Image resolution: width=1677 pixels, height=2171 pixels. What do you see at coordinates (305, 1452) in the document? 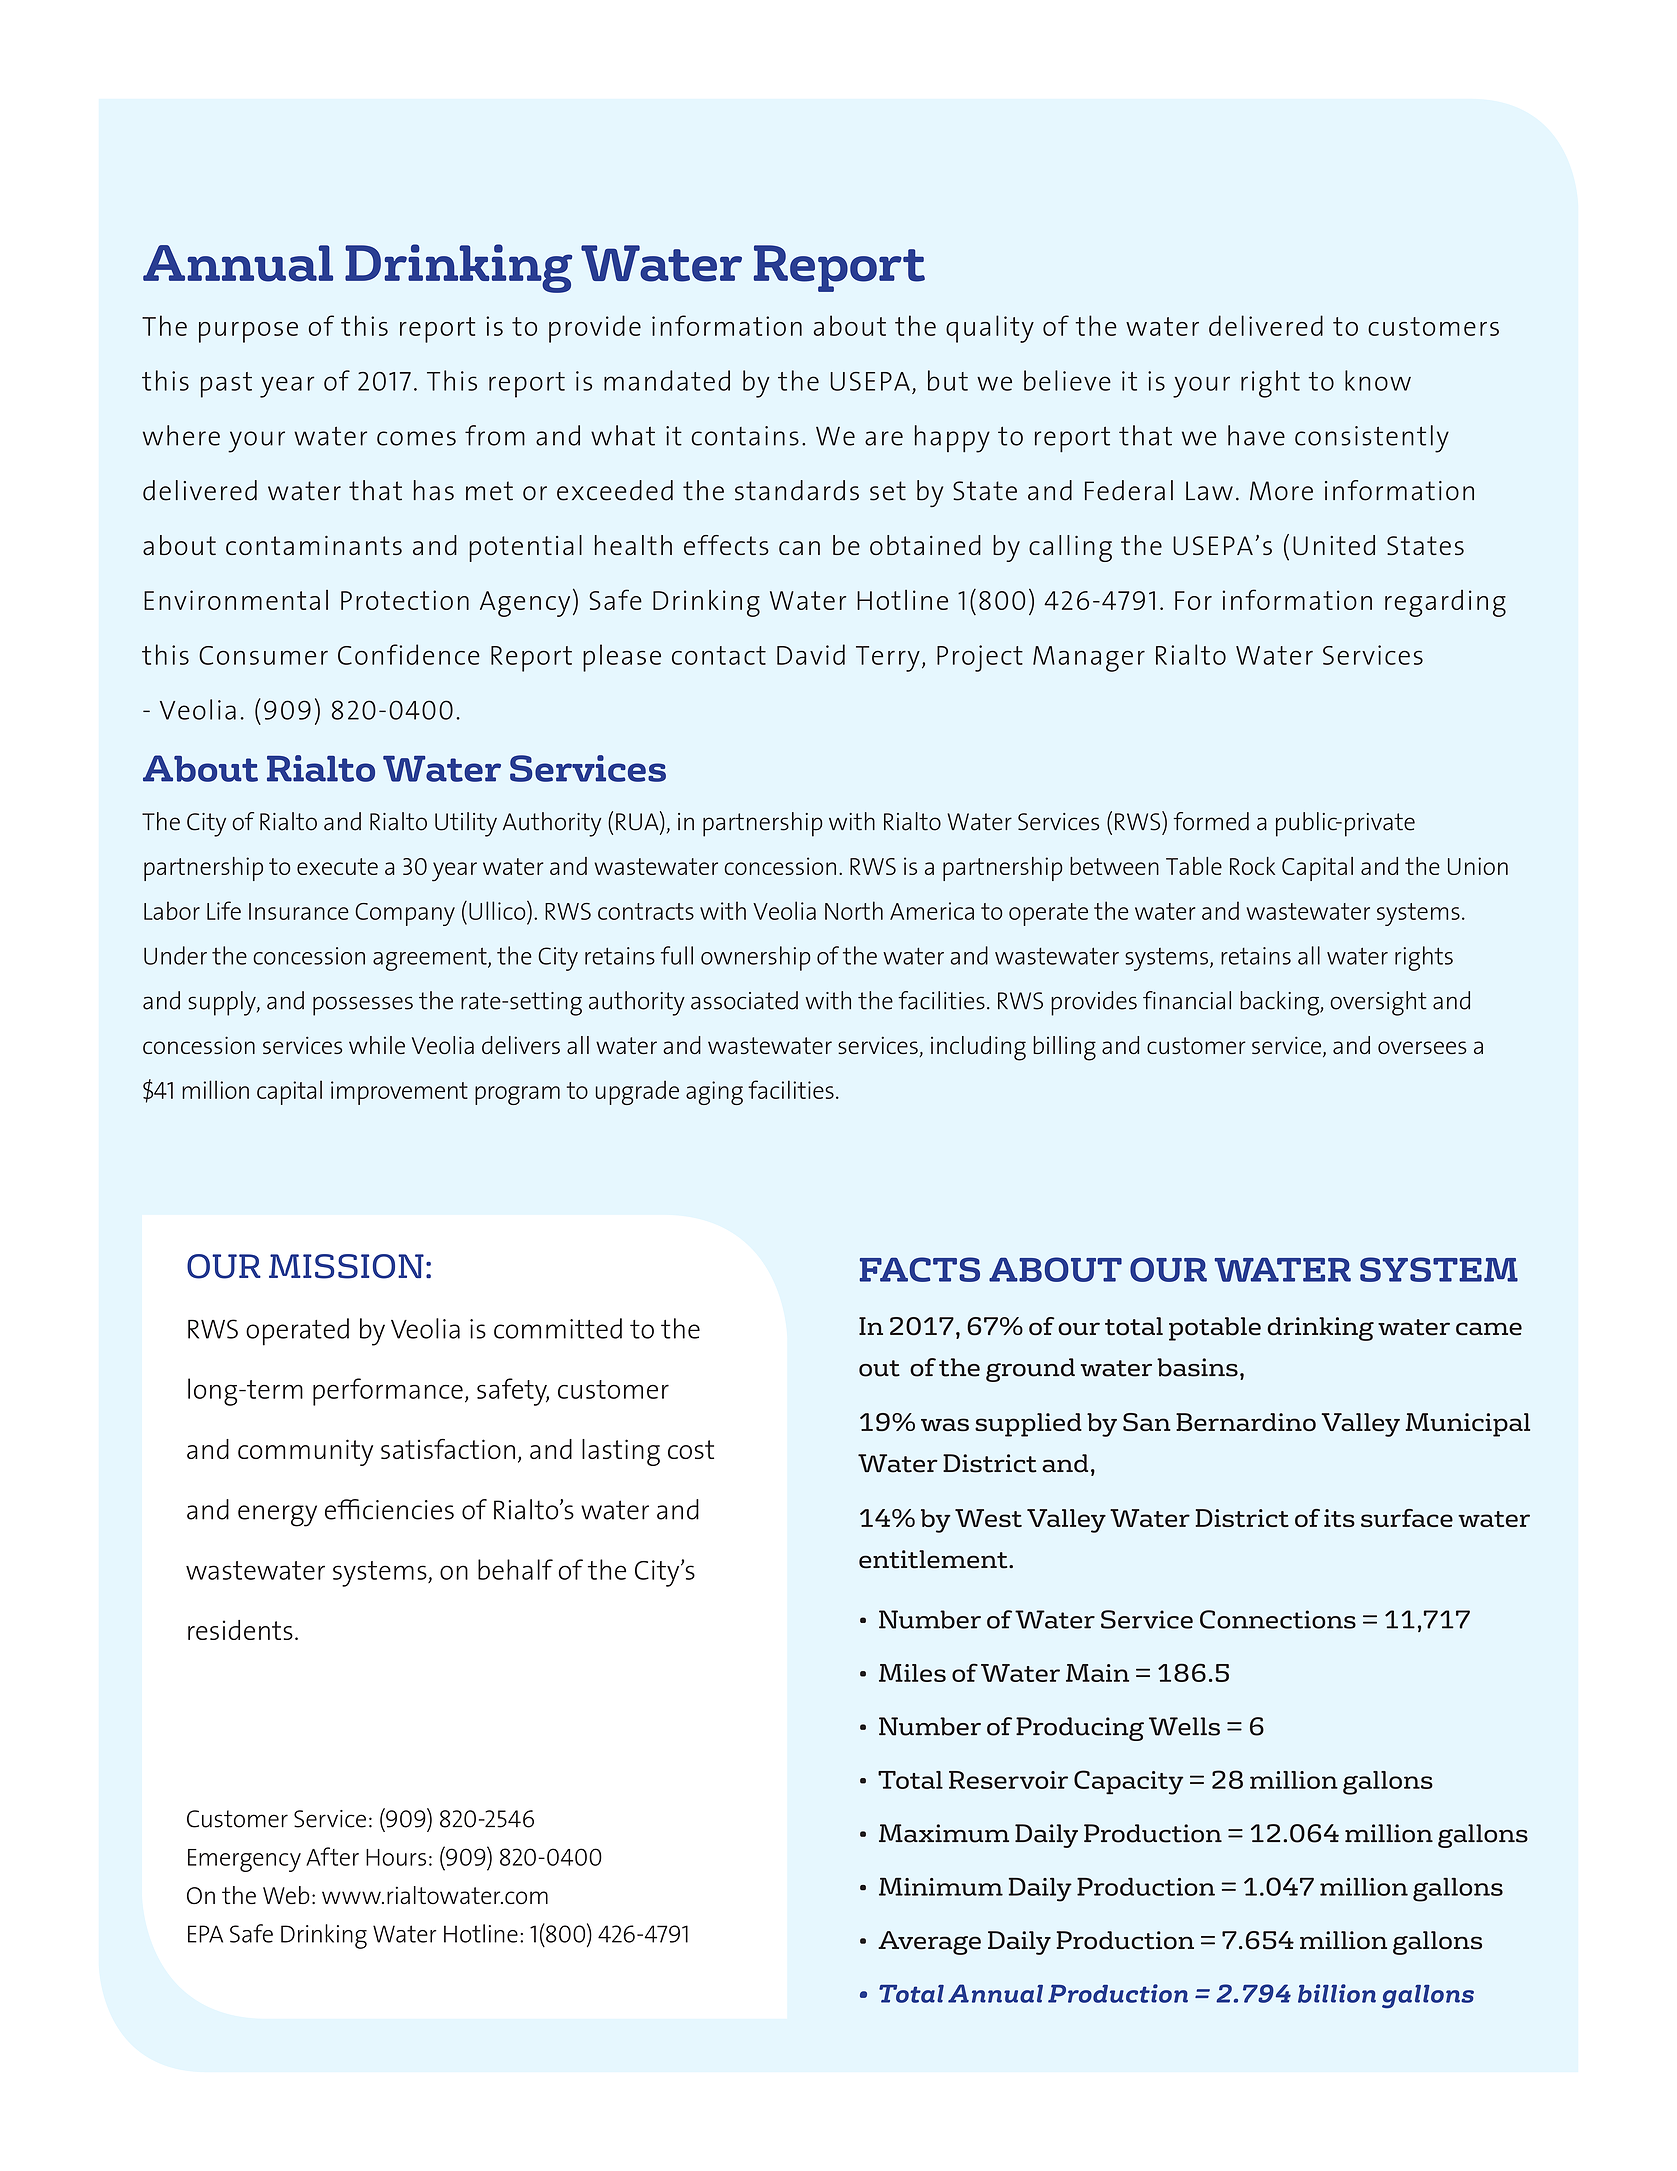
I see `community` at bounding box center [305, 1452].
